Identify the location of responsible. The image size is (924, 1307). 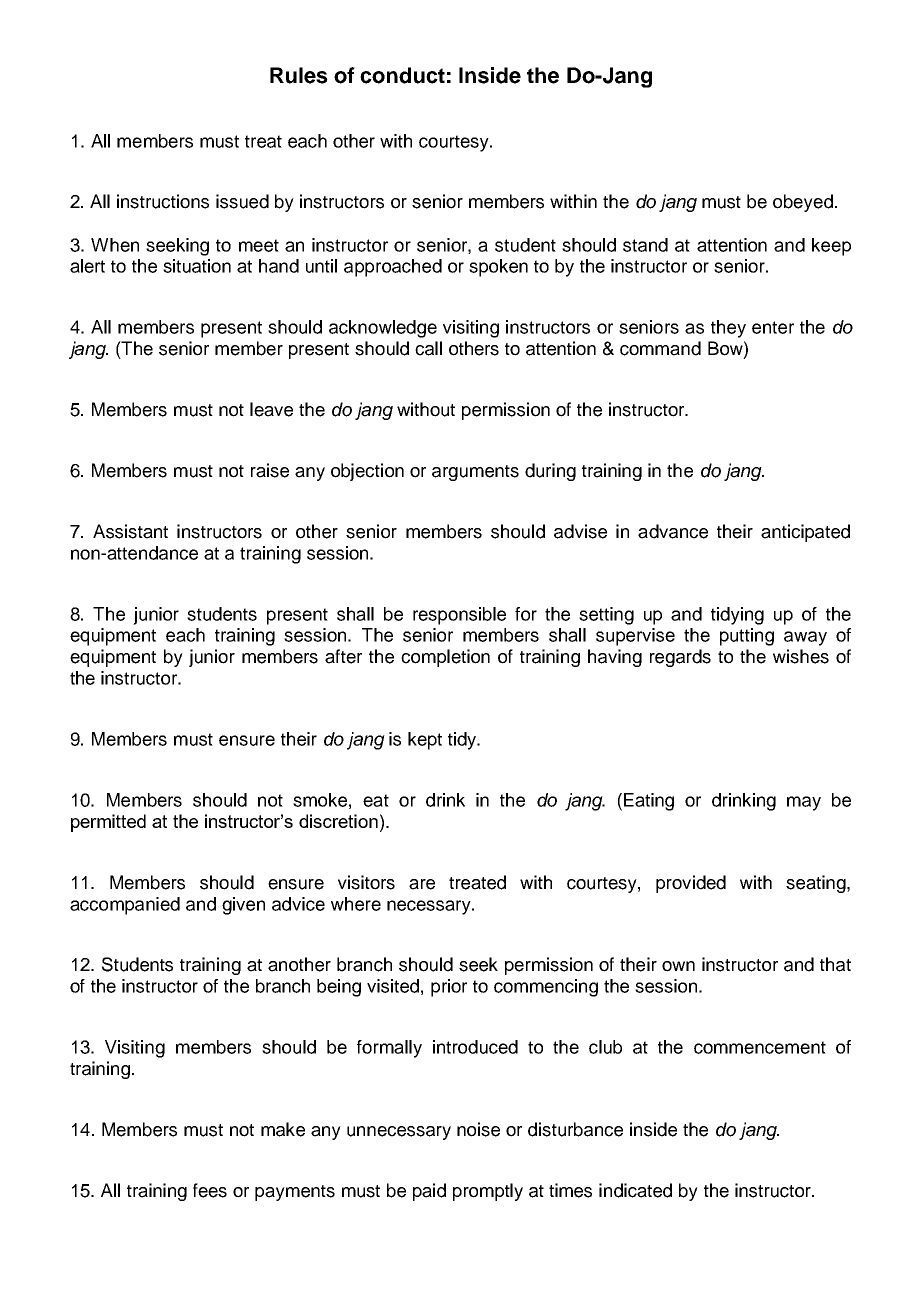
(459, 616).
